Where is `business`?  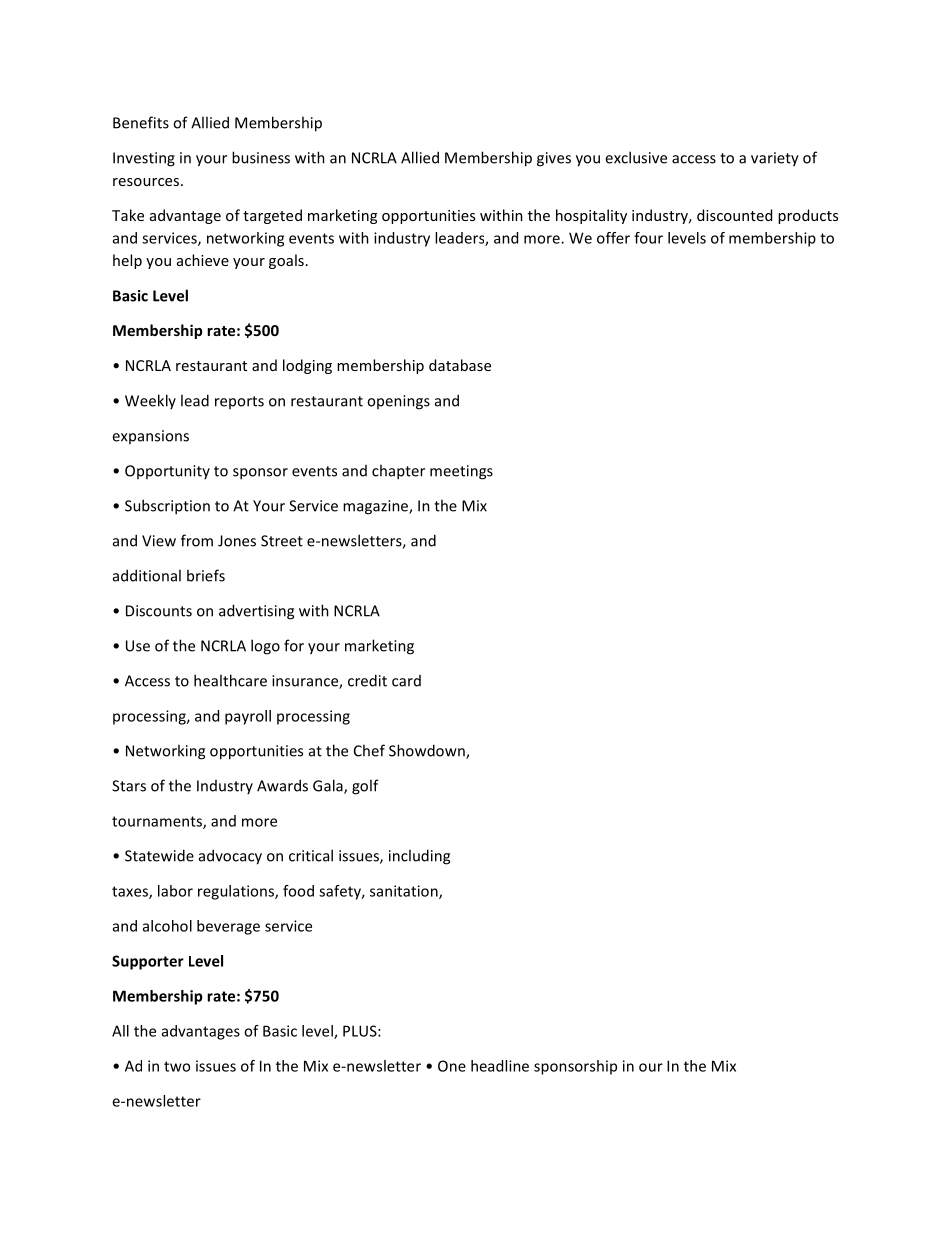 business is located at coordinates (261, 157).
